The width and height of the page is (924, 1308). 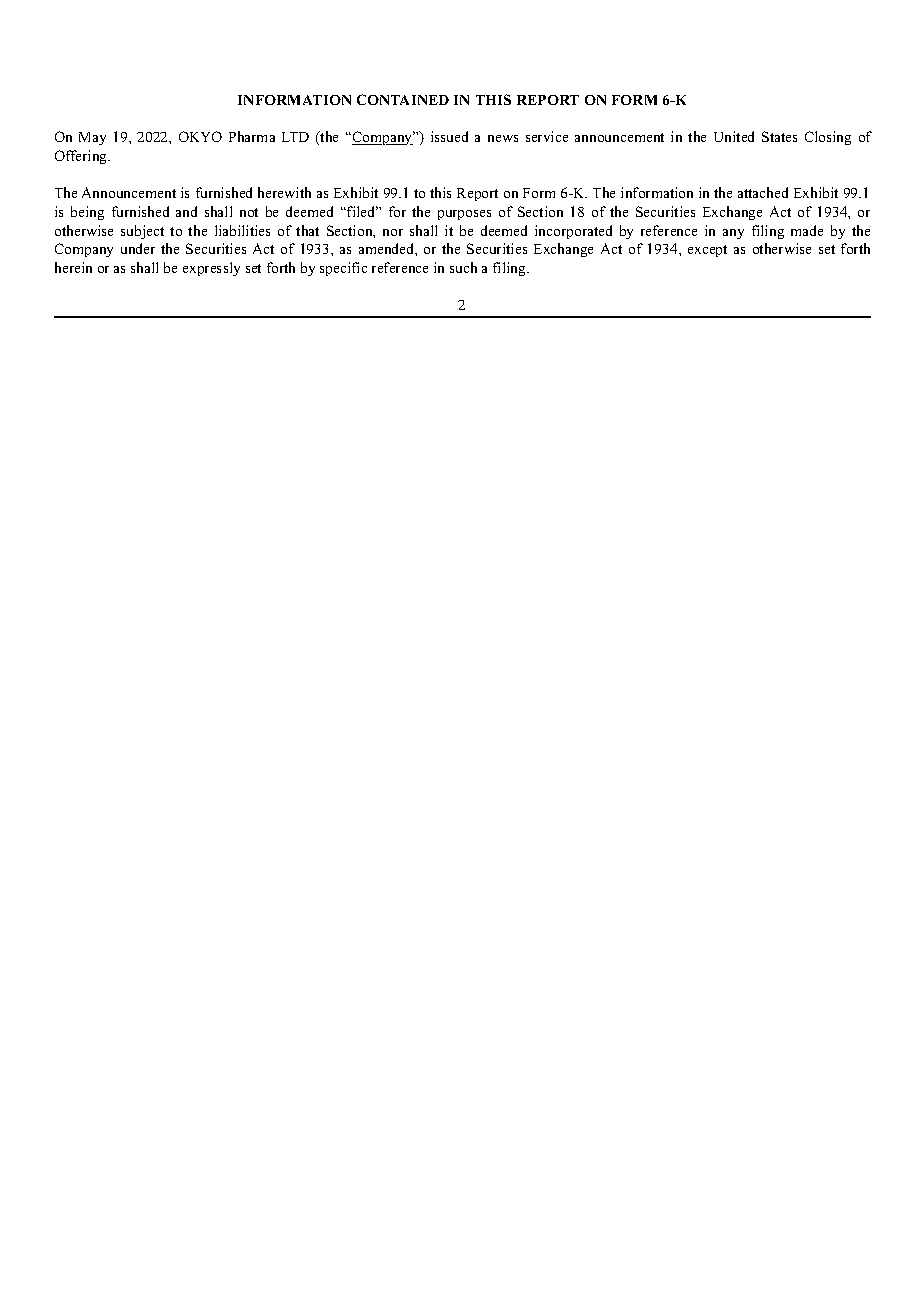 What do you see at coordinates (82, 157) in the page?
I see `Offering` at bounding box center [82, 157].
